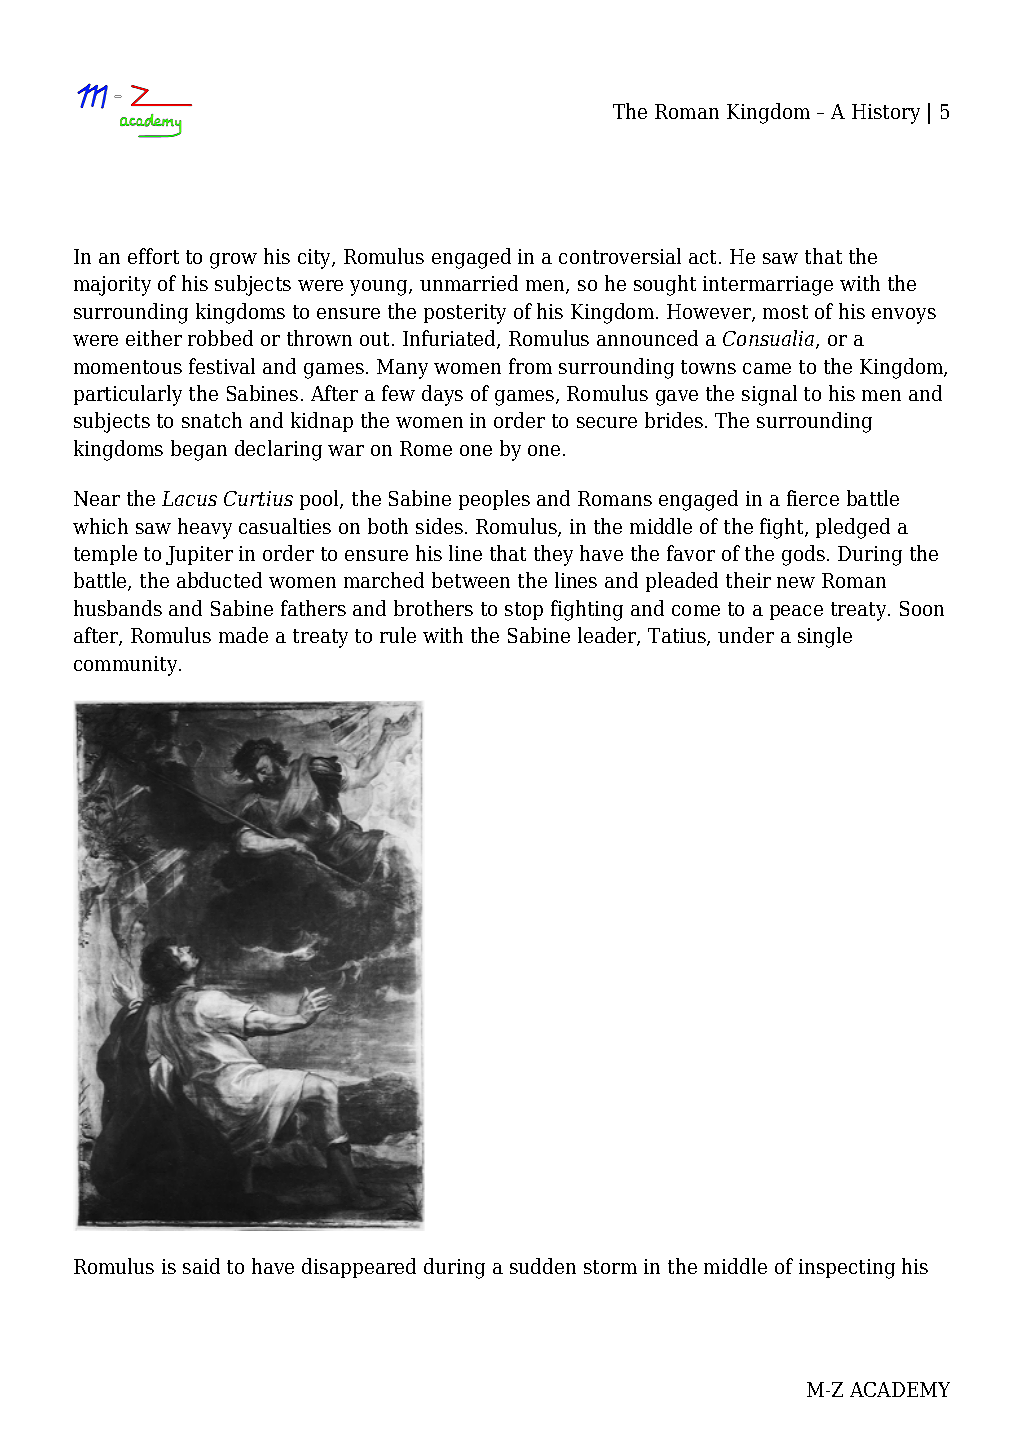 This image has height=1448, width=1024. I want to click on storm, so click(610, 1267).
